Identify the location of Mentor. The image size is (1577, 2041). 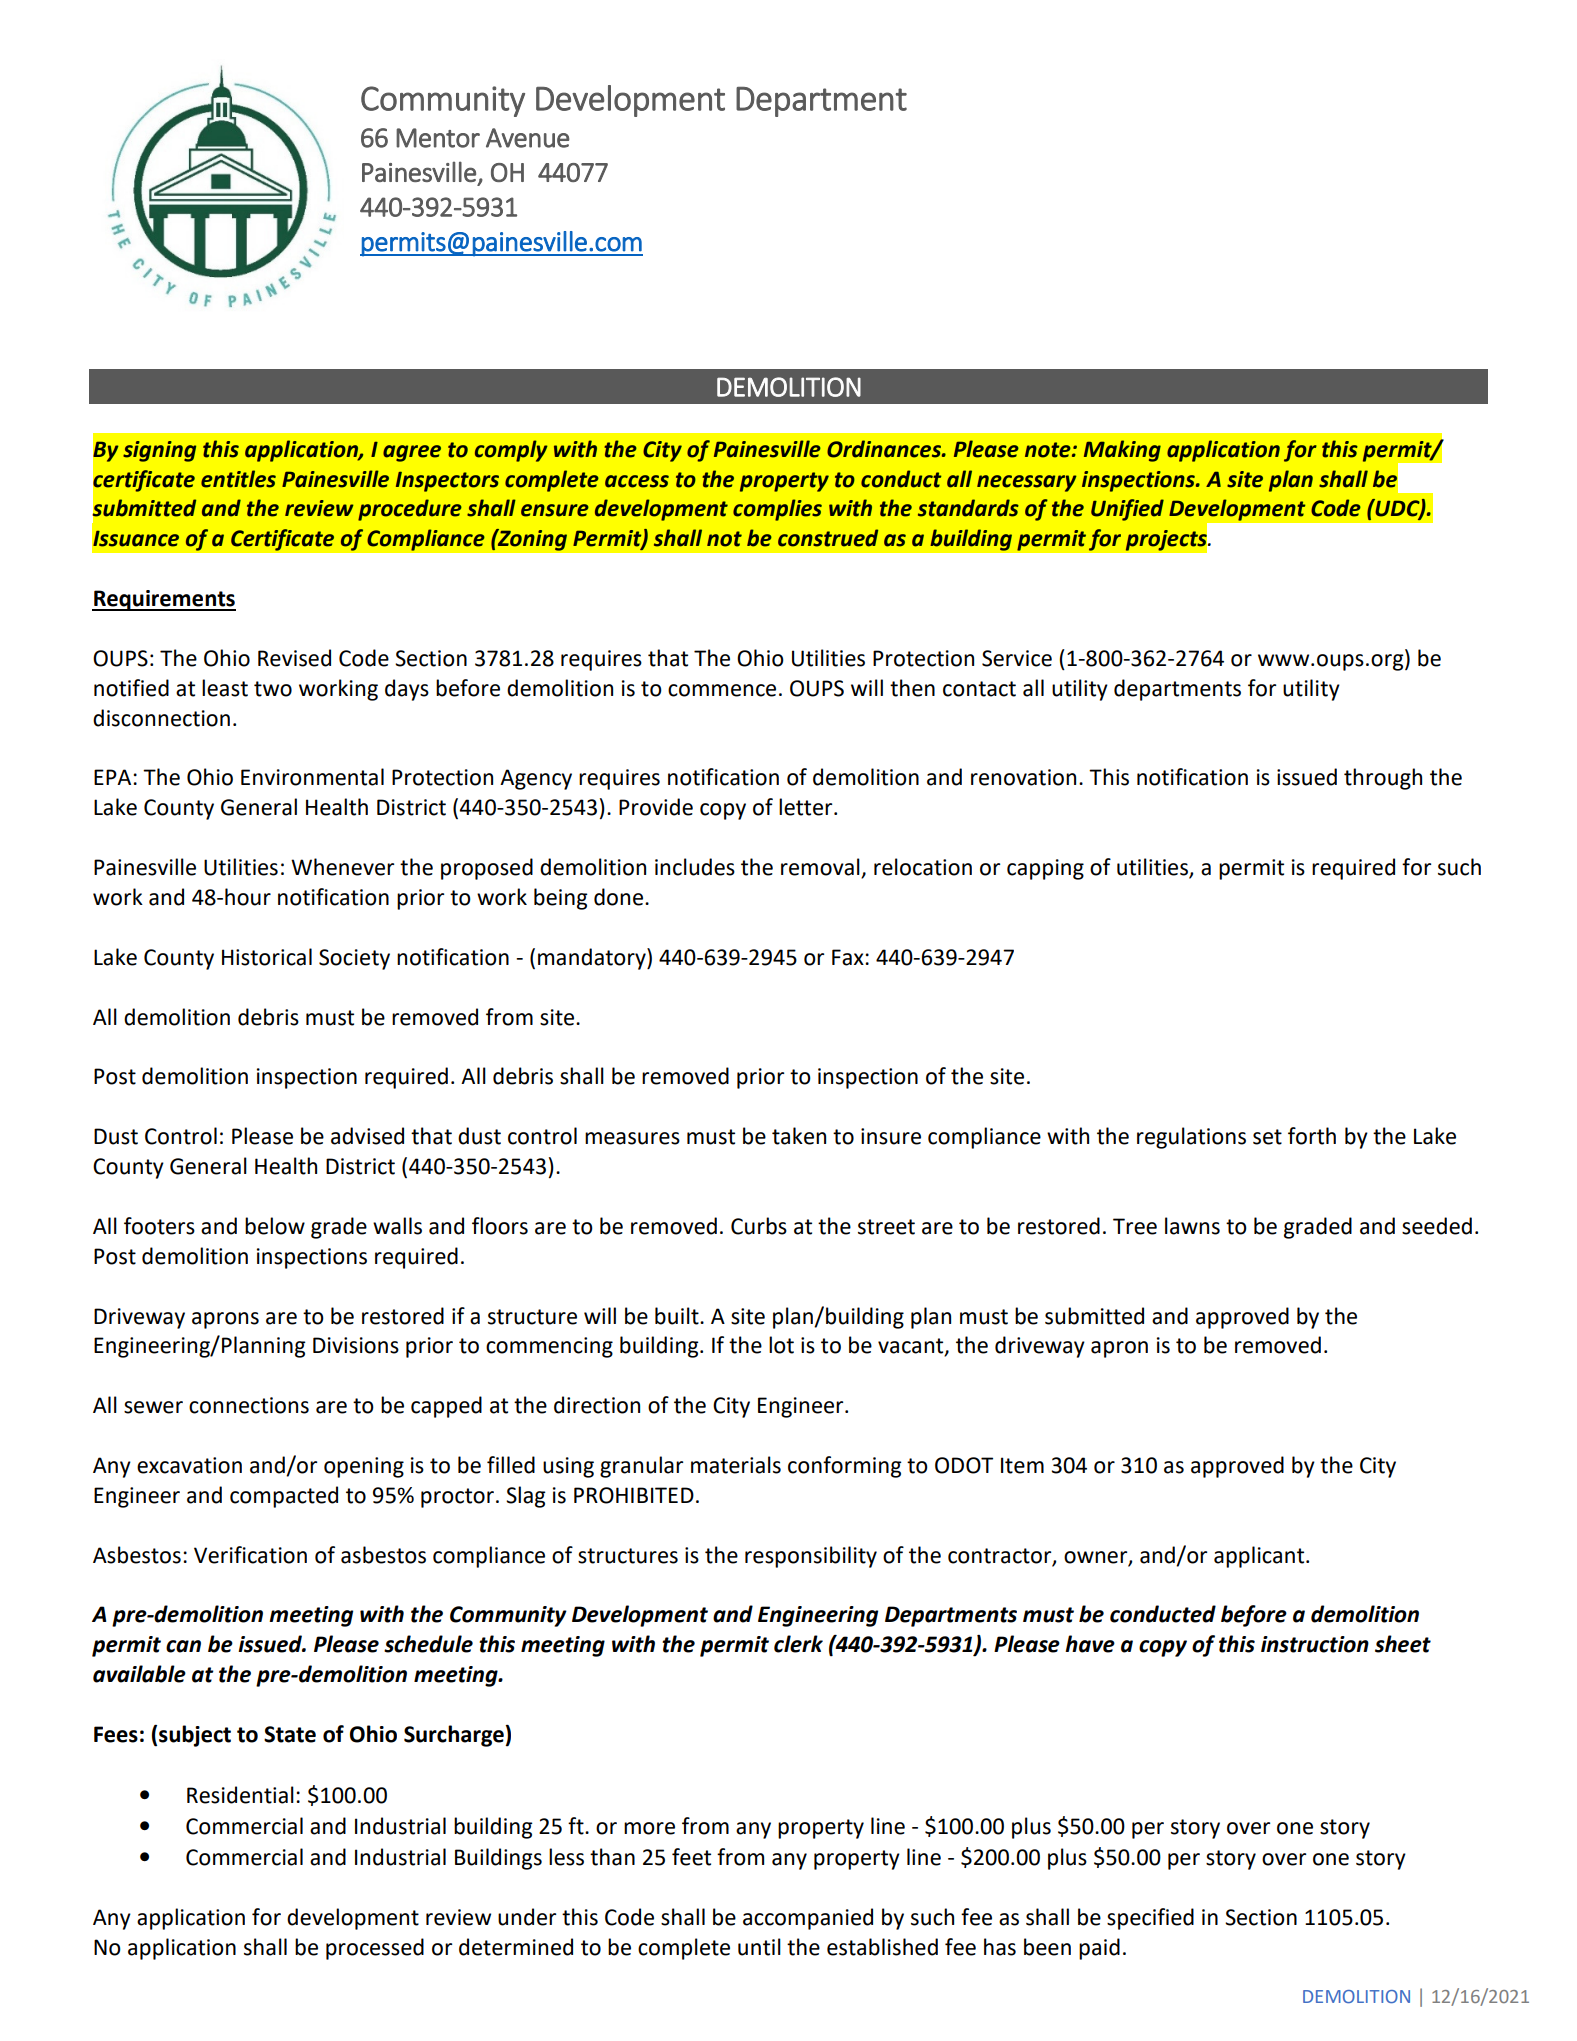
(438, 138).
